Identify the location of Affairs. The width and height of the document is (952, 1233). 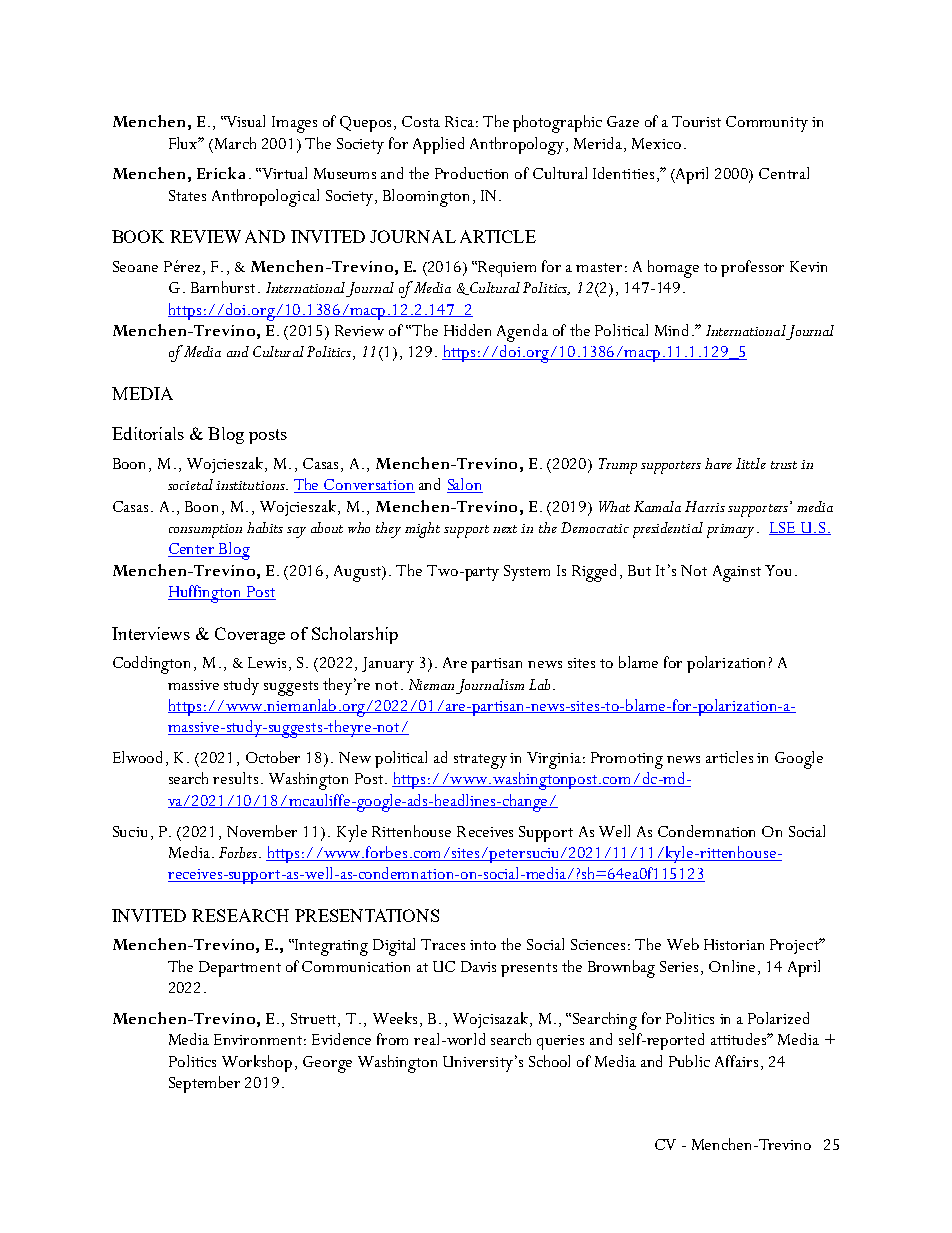
(736, 1061).
